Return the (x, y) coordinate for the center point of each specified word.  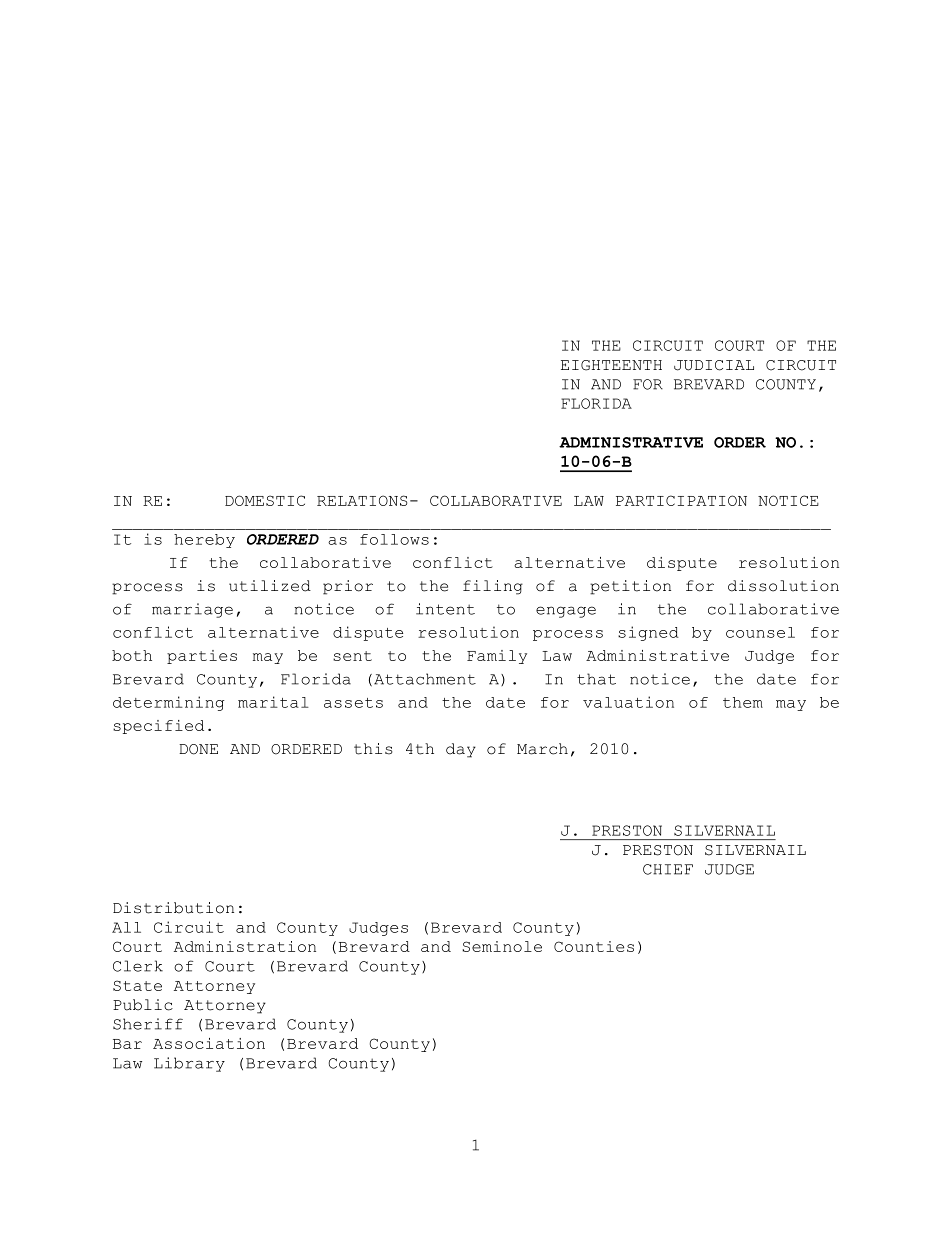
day (461, 750)
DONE (198, 749)
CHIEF (668, 869)
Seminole (502, 946)
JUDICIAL (714, 365)
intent (445, 609)
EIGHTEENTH (611, 365)
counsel (760, 632)
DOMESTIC (265, 500)
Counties (594, 946)
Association (209, 1043)
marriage (192, 610)
